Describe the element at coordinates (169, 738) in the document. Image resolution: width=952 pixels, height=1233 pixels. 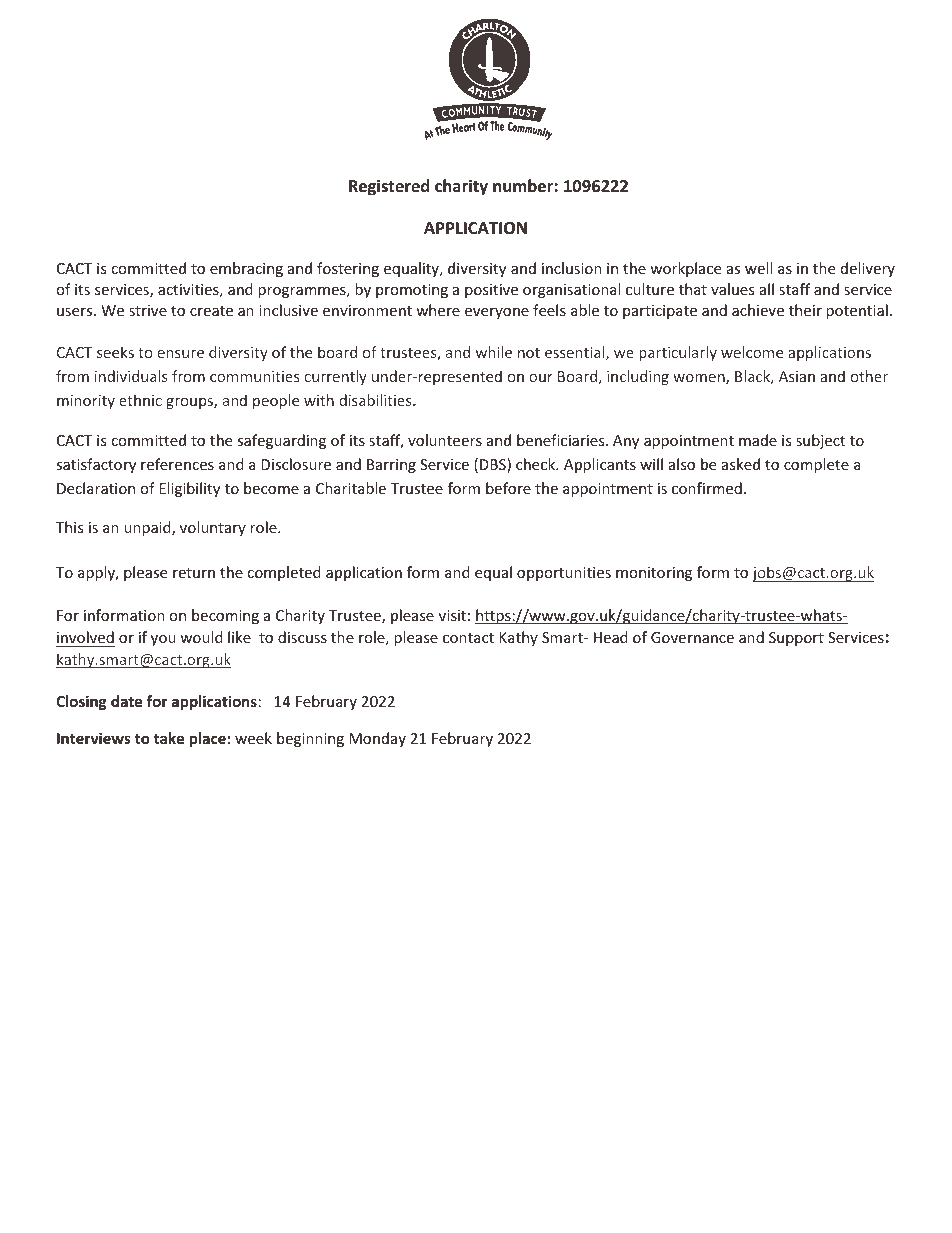
I see `take` at that location.
